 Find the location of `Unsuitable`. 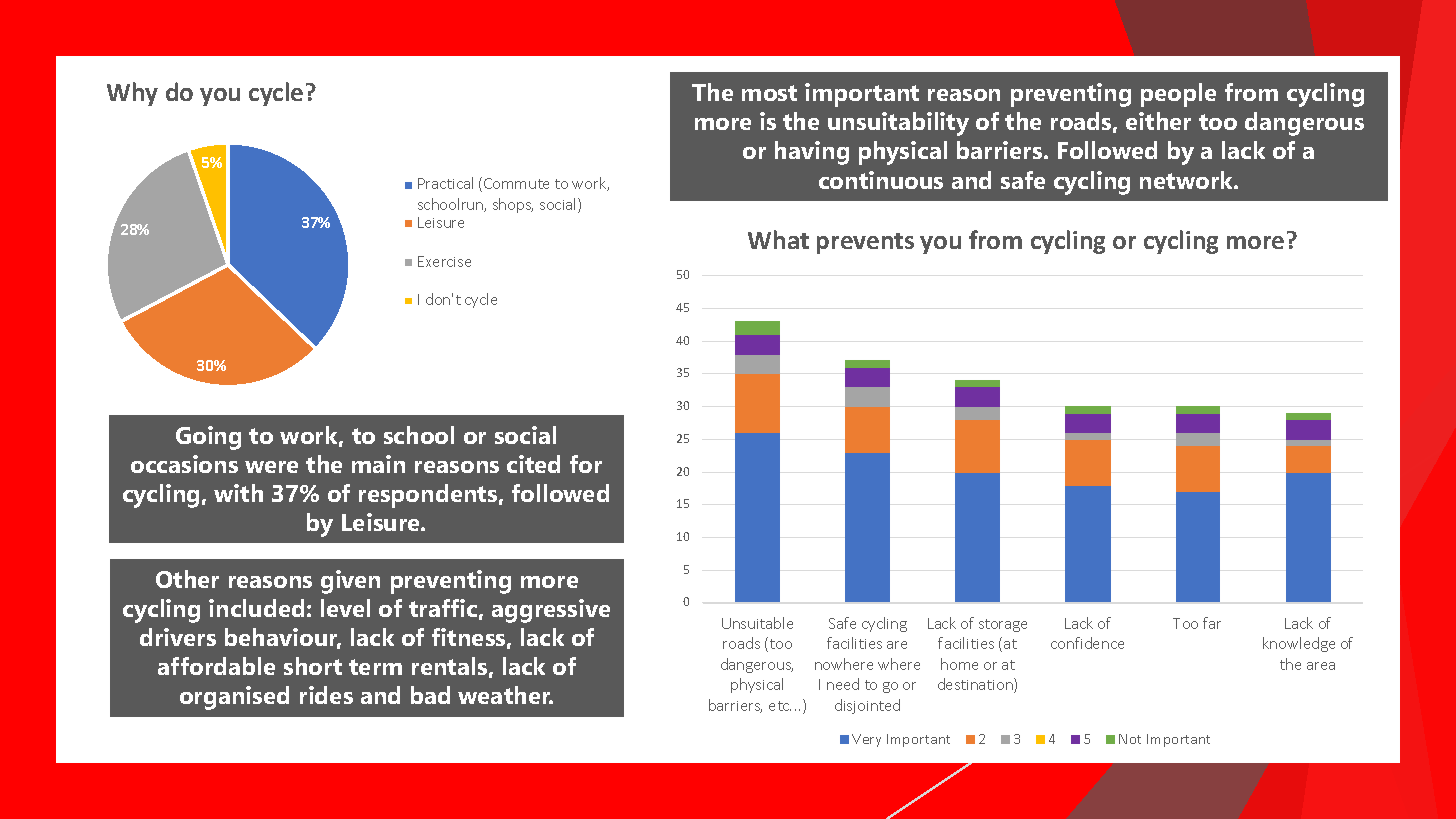

Unsuitable is located at coordinates (757, 623).
